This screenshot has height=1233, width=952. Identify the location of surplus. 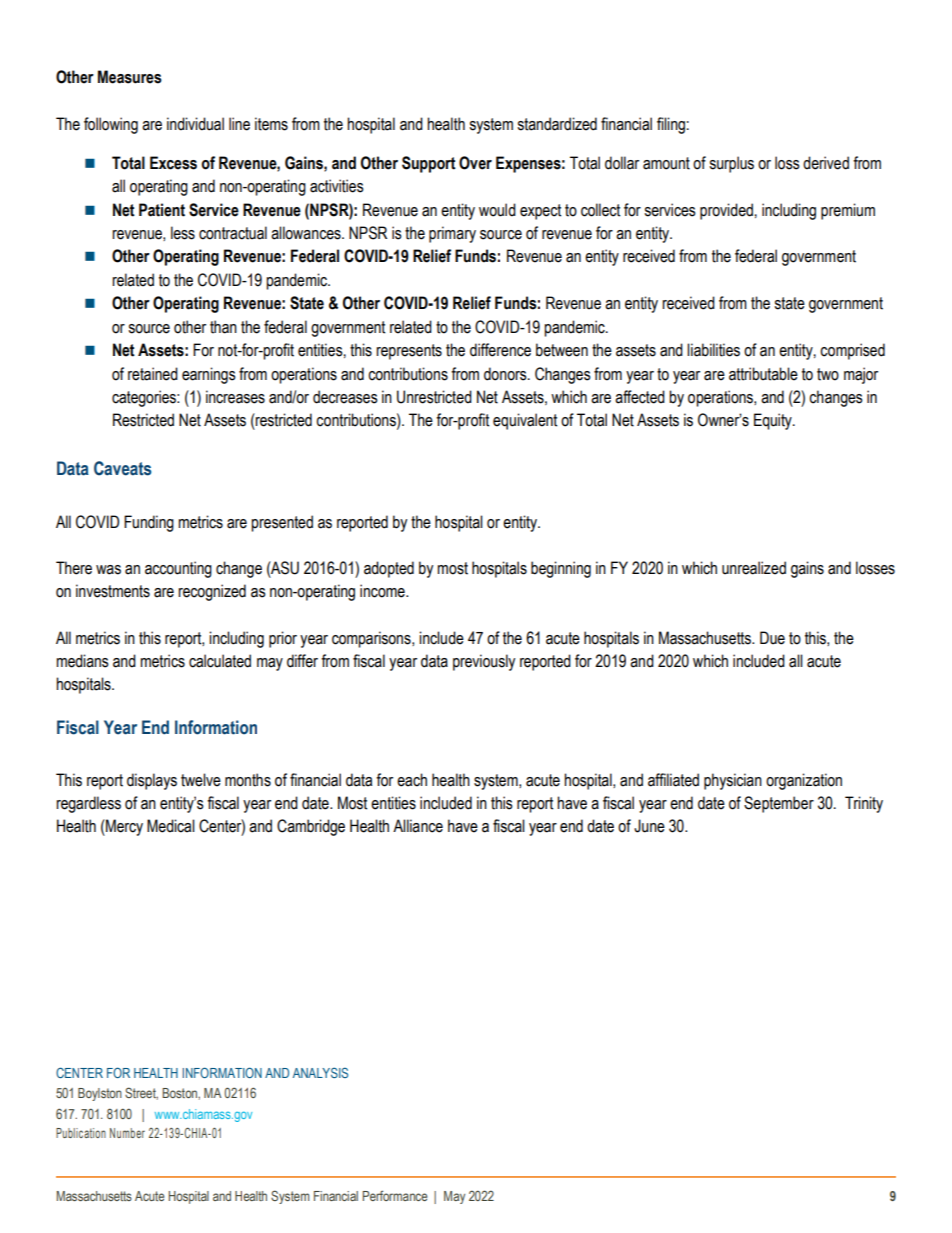
(732, 164).
